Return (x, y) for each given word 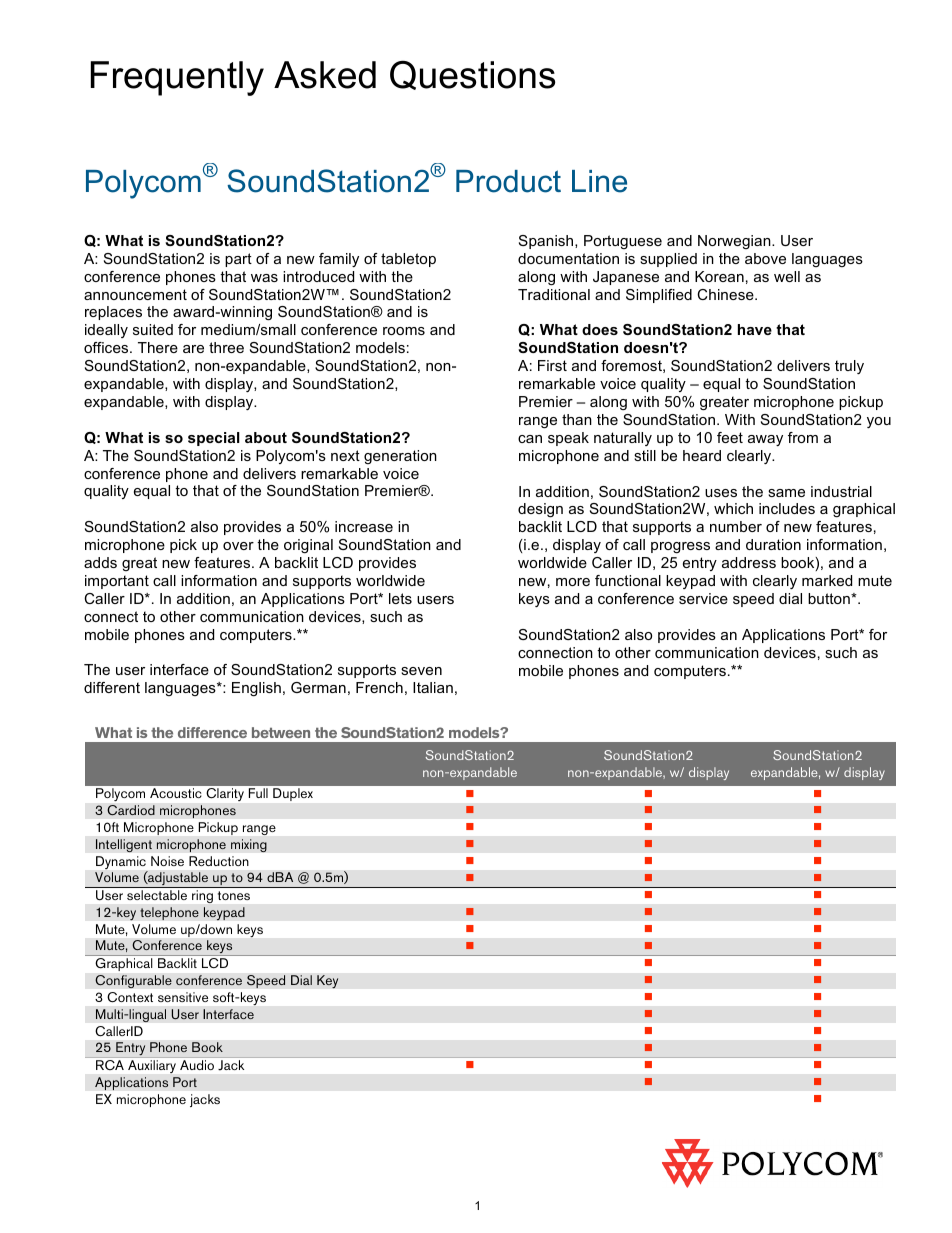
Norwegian (735, 242)
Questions (472, 75)
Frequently (177, 78)
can (530, 439)
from (803, 437)
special (214, 439)
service (703, 598)
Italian (433, 687)
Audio (197, 1065)
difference (212, 732)
